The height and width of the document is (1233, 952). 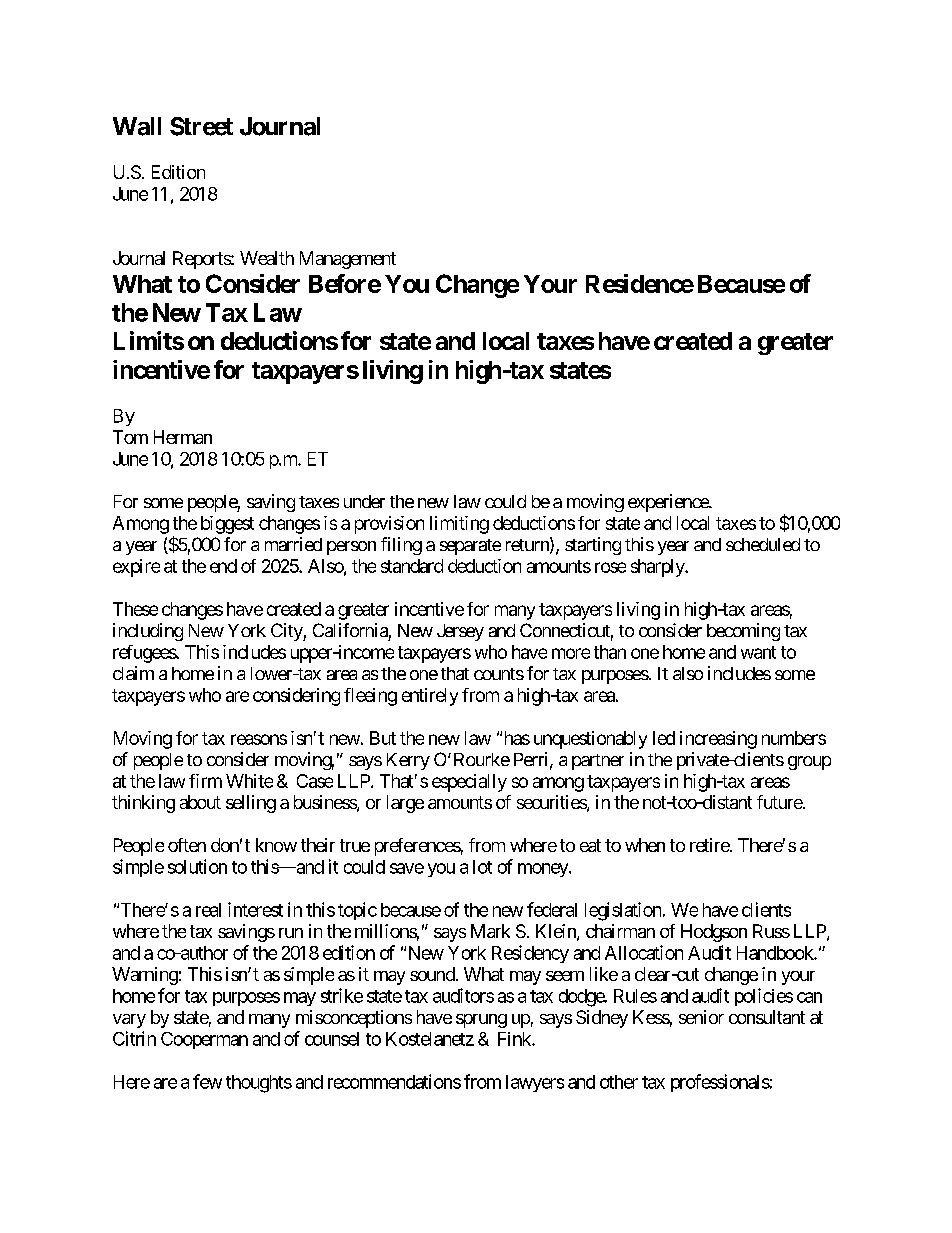 What do you see at coordinates (743, 632) in the document?
I see `becoming` at bounding box center [743, 632].
